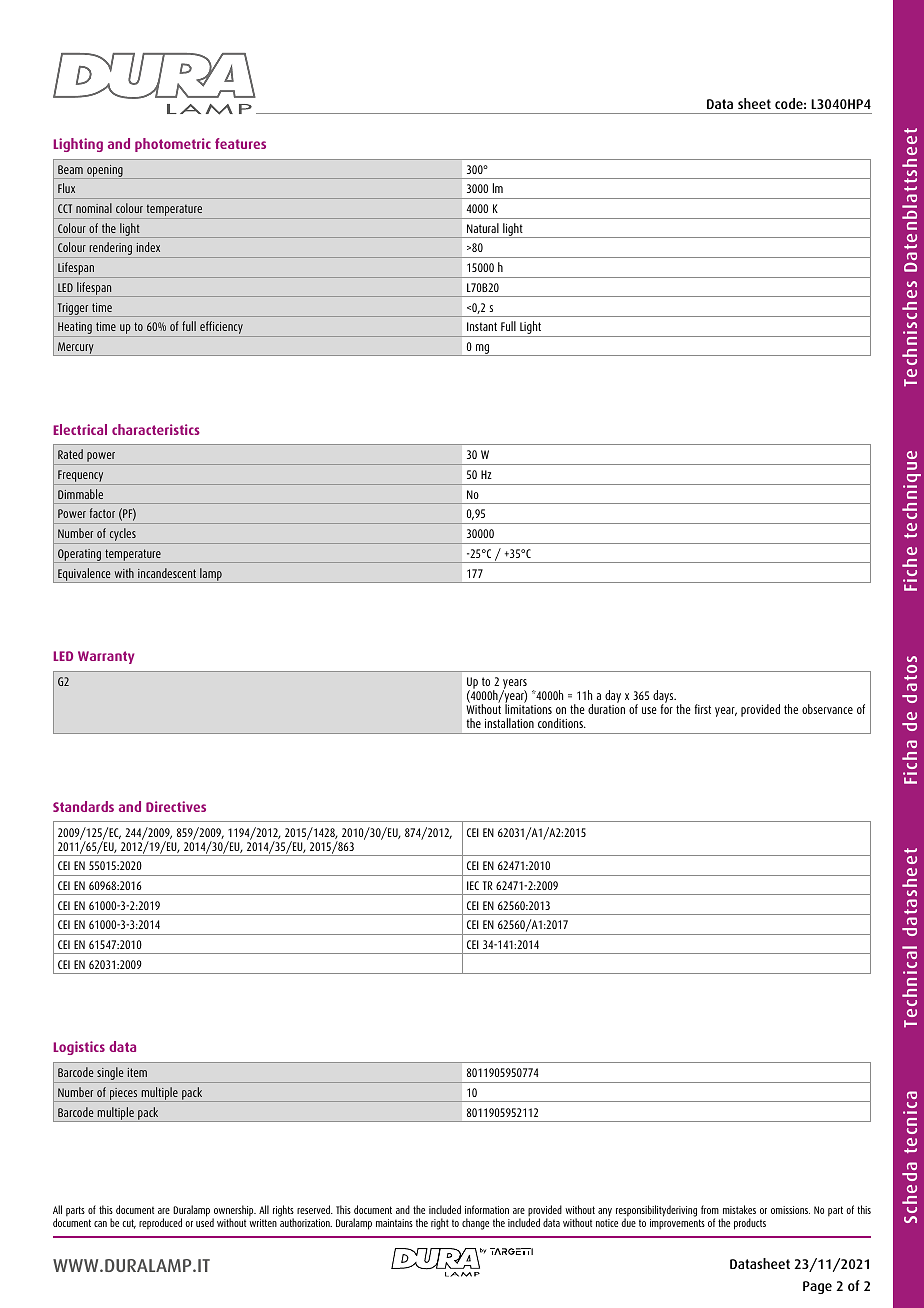  What do you see at coordinates (106, 657) in the screenshot?
I see `Warranty` at bounding box center [106, 657].
